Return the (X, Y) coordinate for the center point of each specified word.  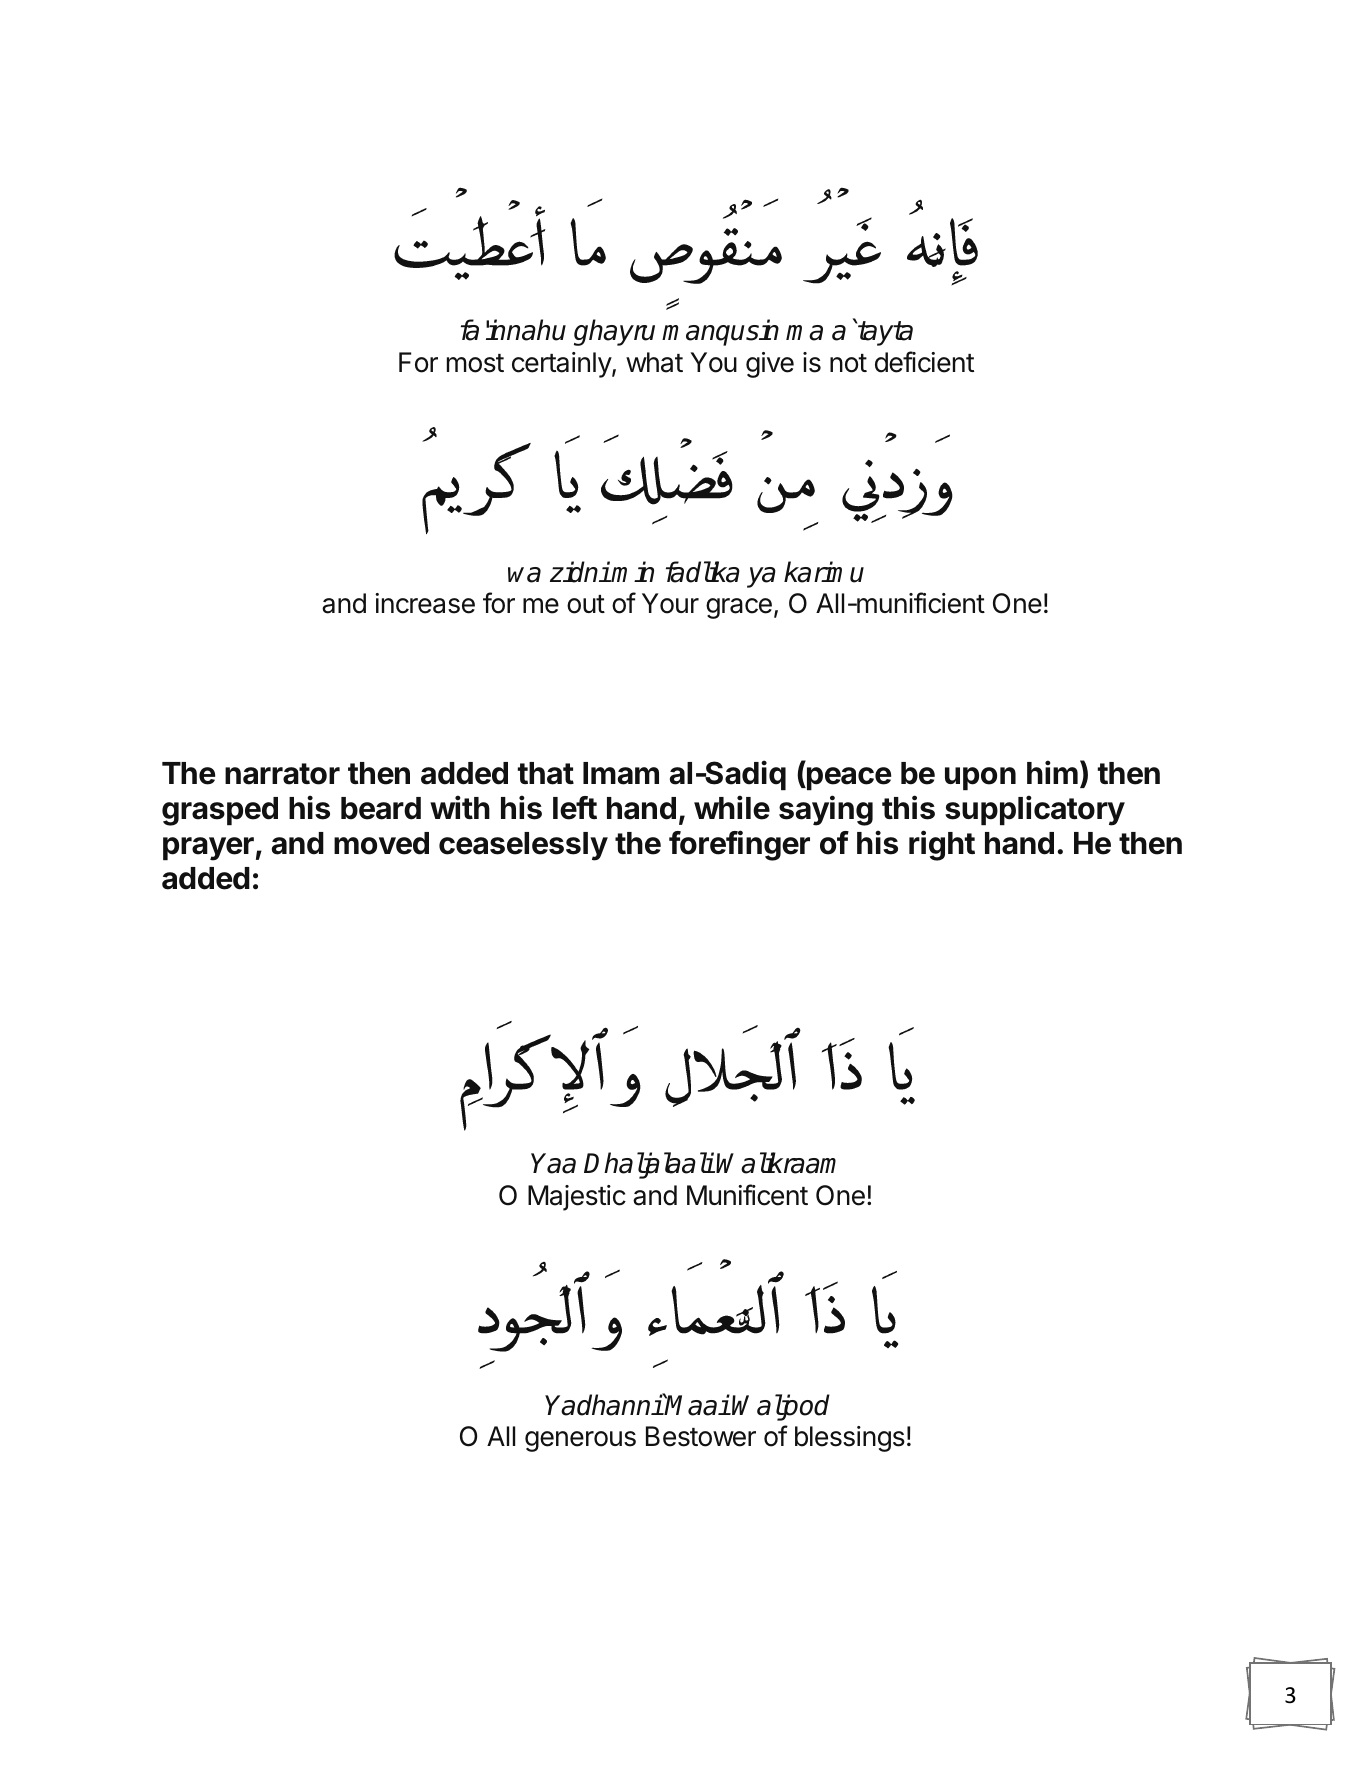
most (475, 363)
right (942, 845)
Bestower (701, 1436)
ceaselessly (523, 846)
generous (580, 1441)
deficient (924, 362)
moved (381, 843)
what (654, 362)
